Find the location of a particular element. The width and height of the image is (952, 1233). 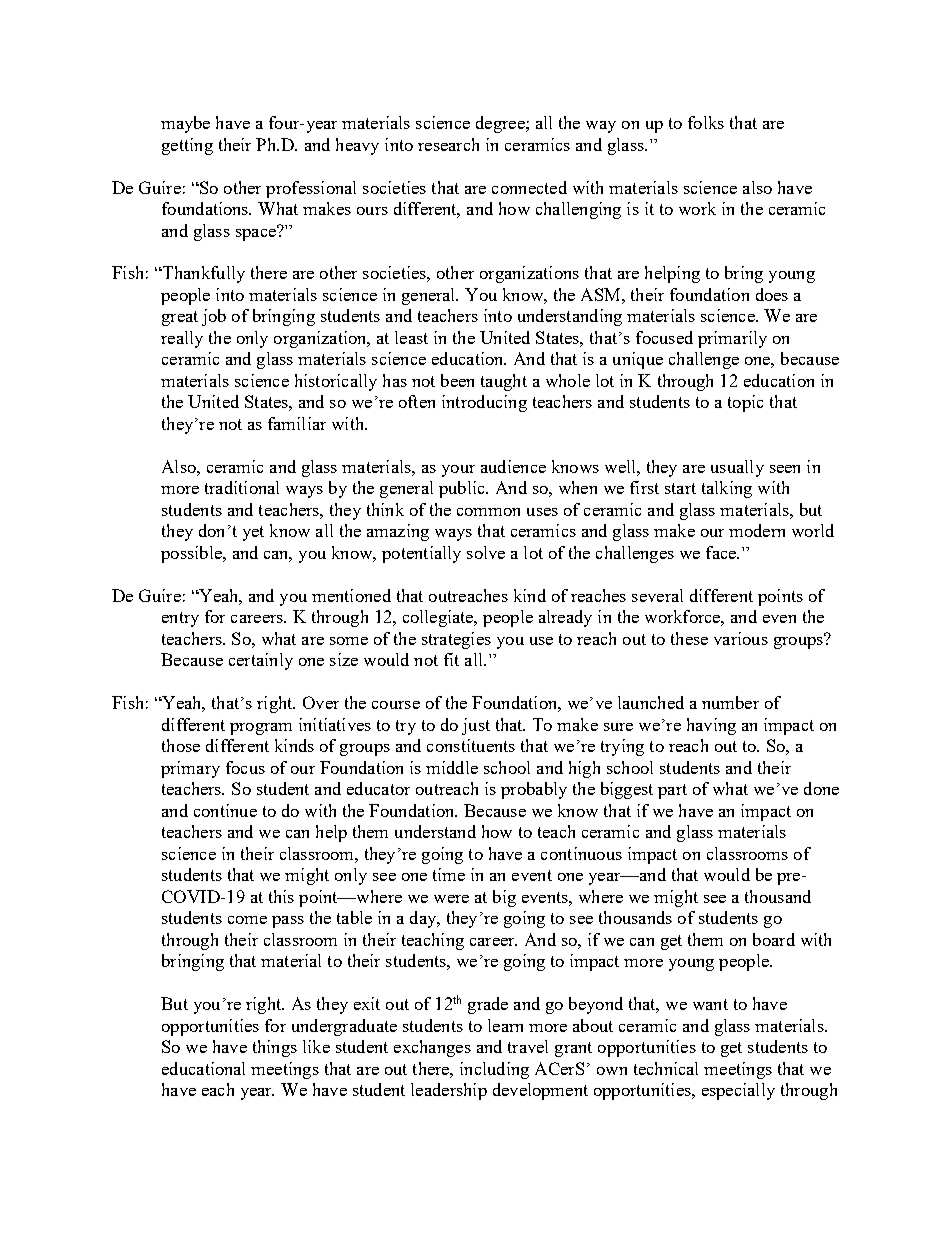

certainly is located at coordinates (261, 661).
